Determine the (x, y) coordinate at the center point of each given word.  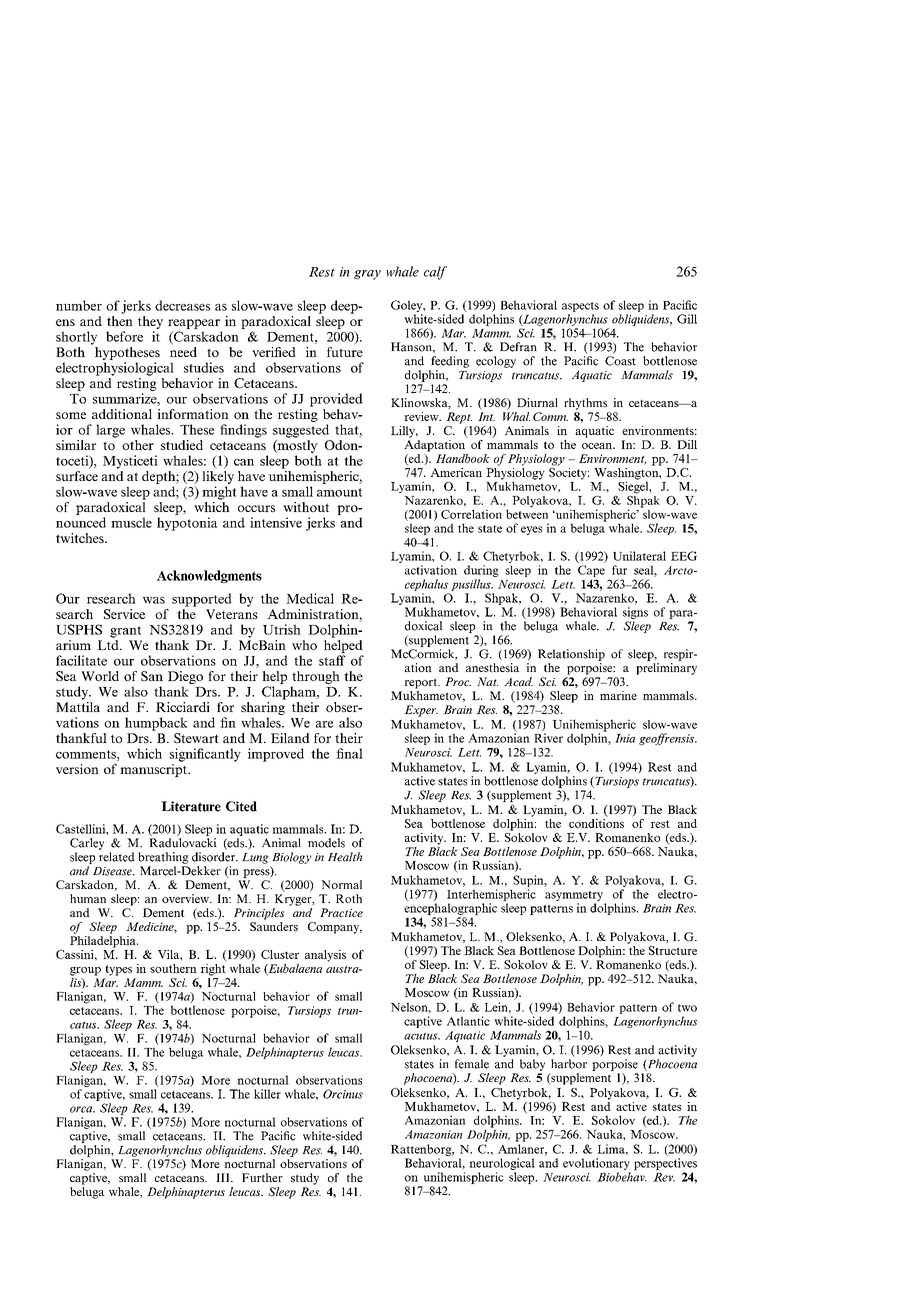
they (150, 322)
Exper (421, 711)
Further (262, 1177)
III (224, 1177)
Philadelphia (104, 940)
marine (618, 695)
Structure (673, 950)
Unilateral (639, 556)
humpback (156, 724)
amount (339, 492)
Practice (341, 912)
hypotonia (187, 524)
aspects (580, 307)
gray (367, 275)
